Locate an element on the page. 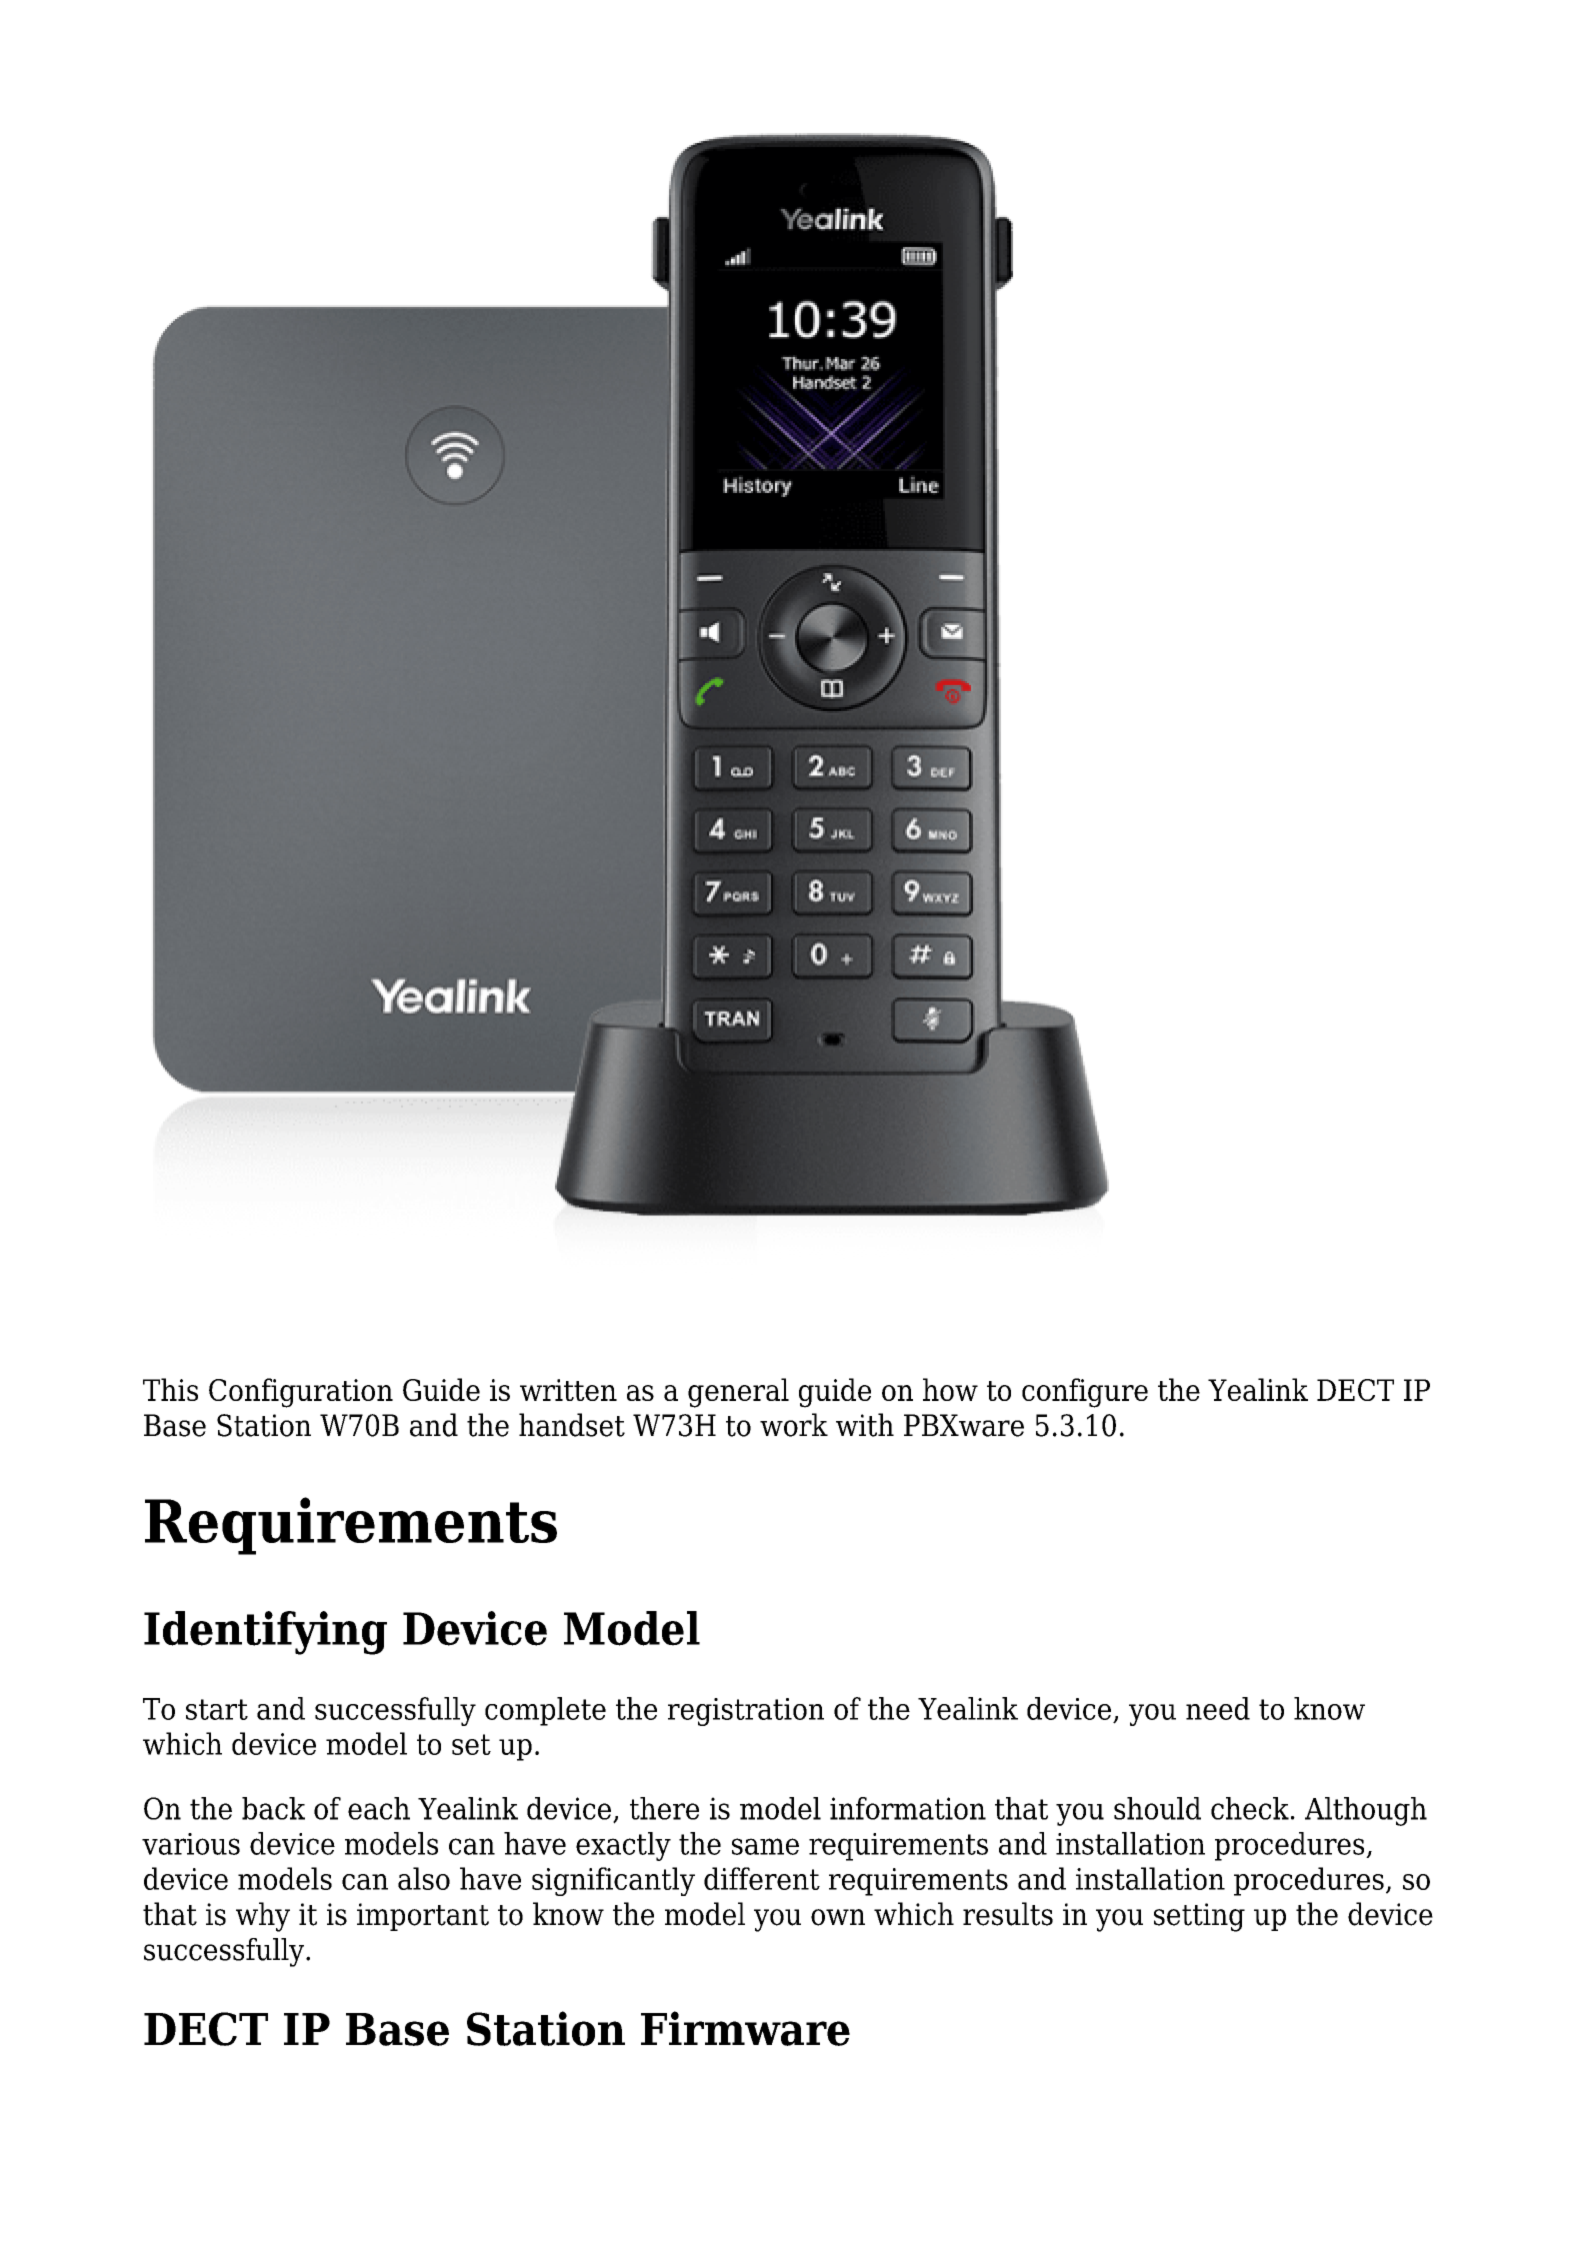 The image size is (1588, 2246). Configuration is located at coordinates (301, 1393).
